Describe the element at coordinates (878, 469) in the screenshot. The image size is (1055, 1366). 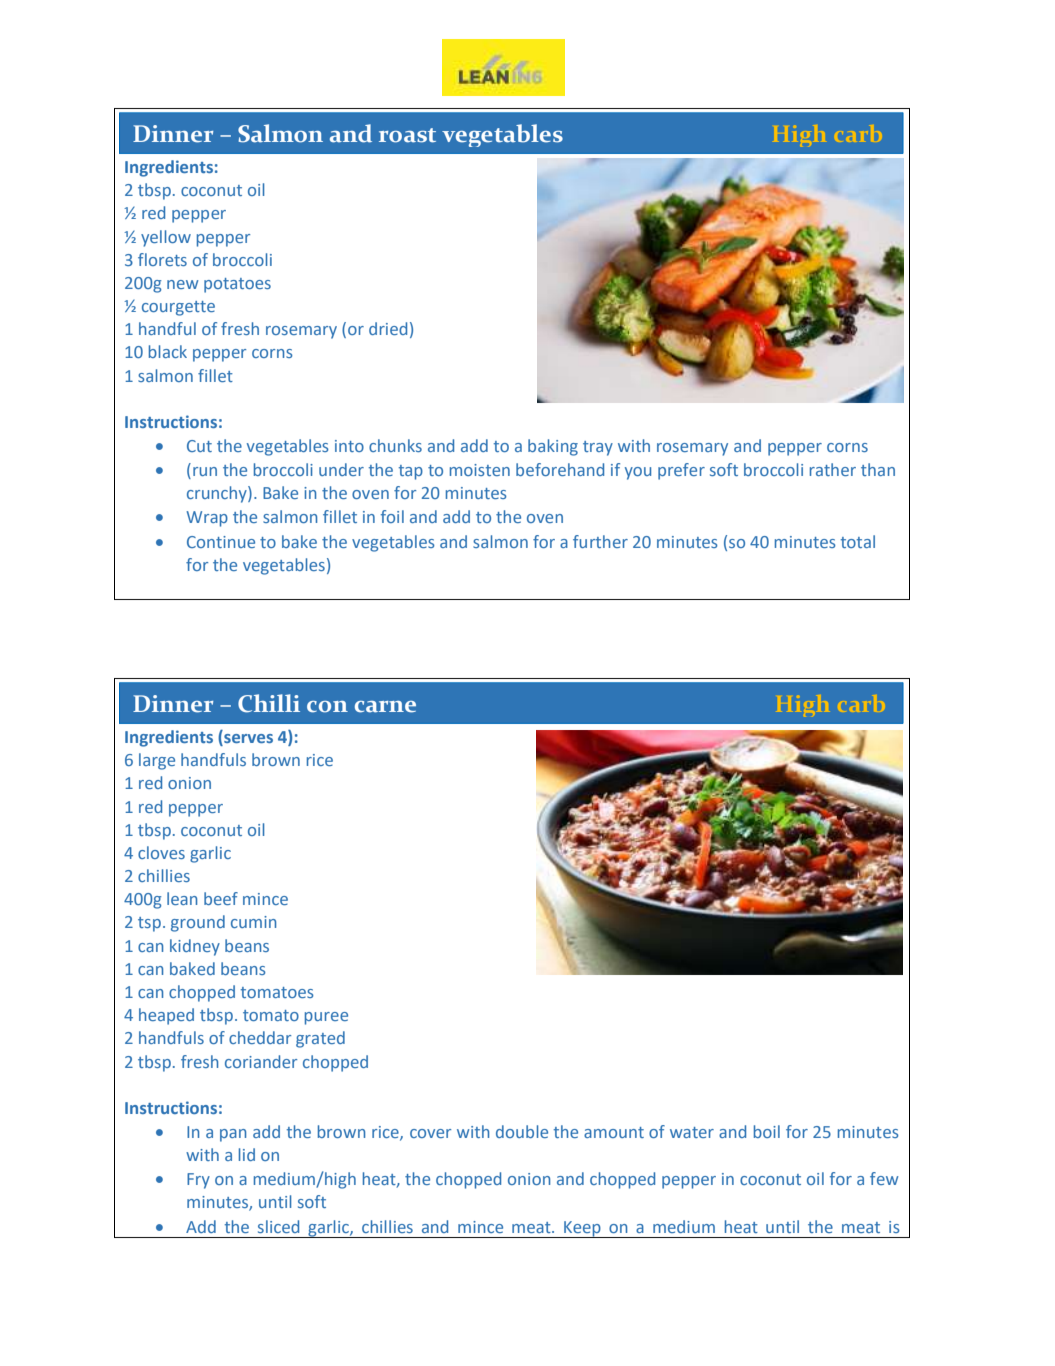
I see `than` at that location.
